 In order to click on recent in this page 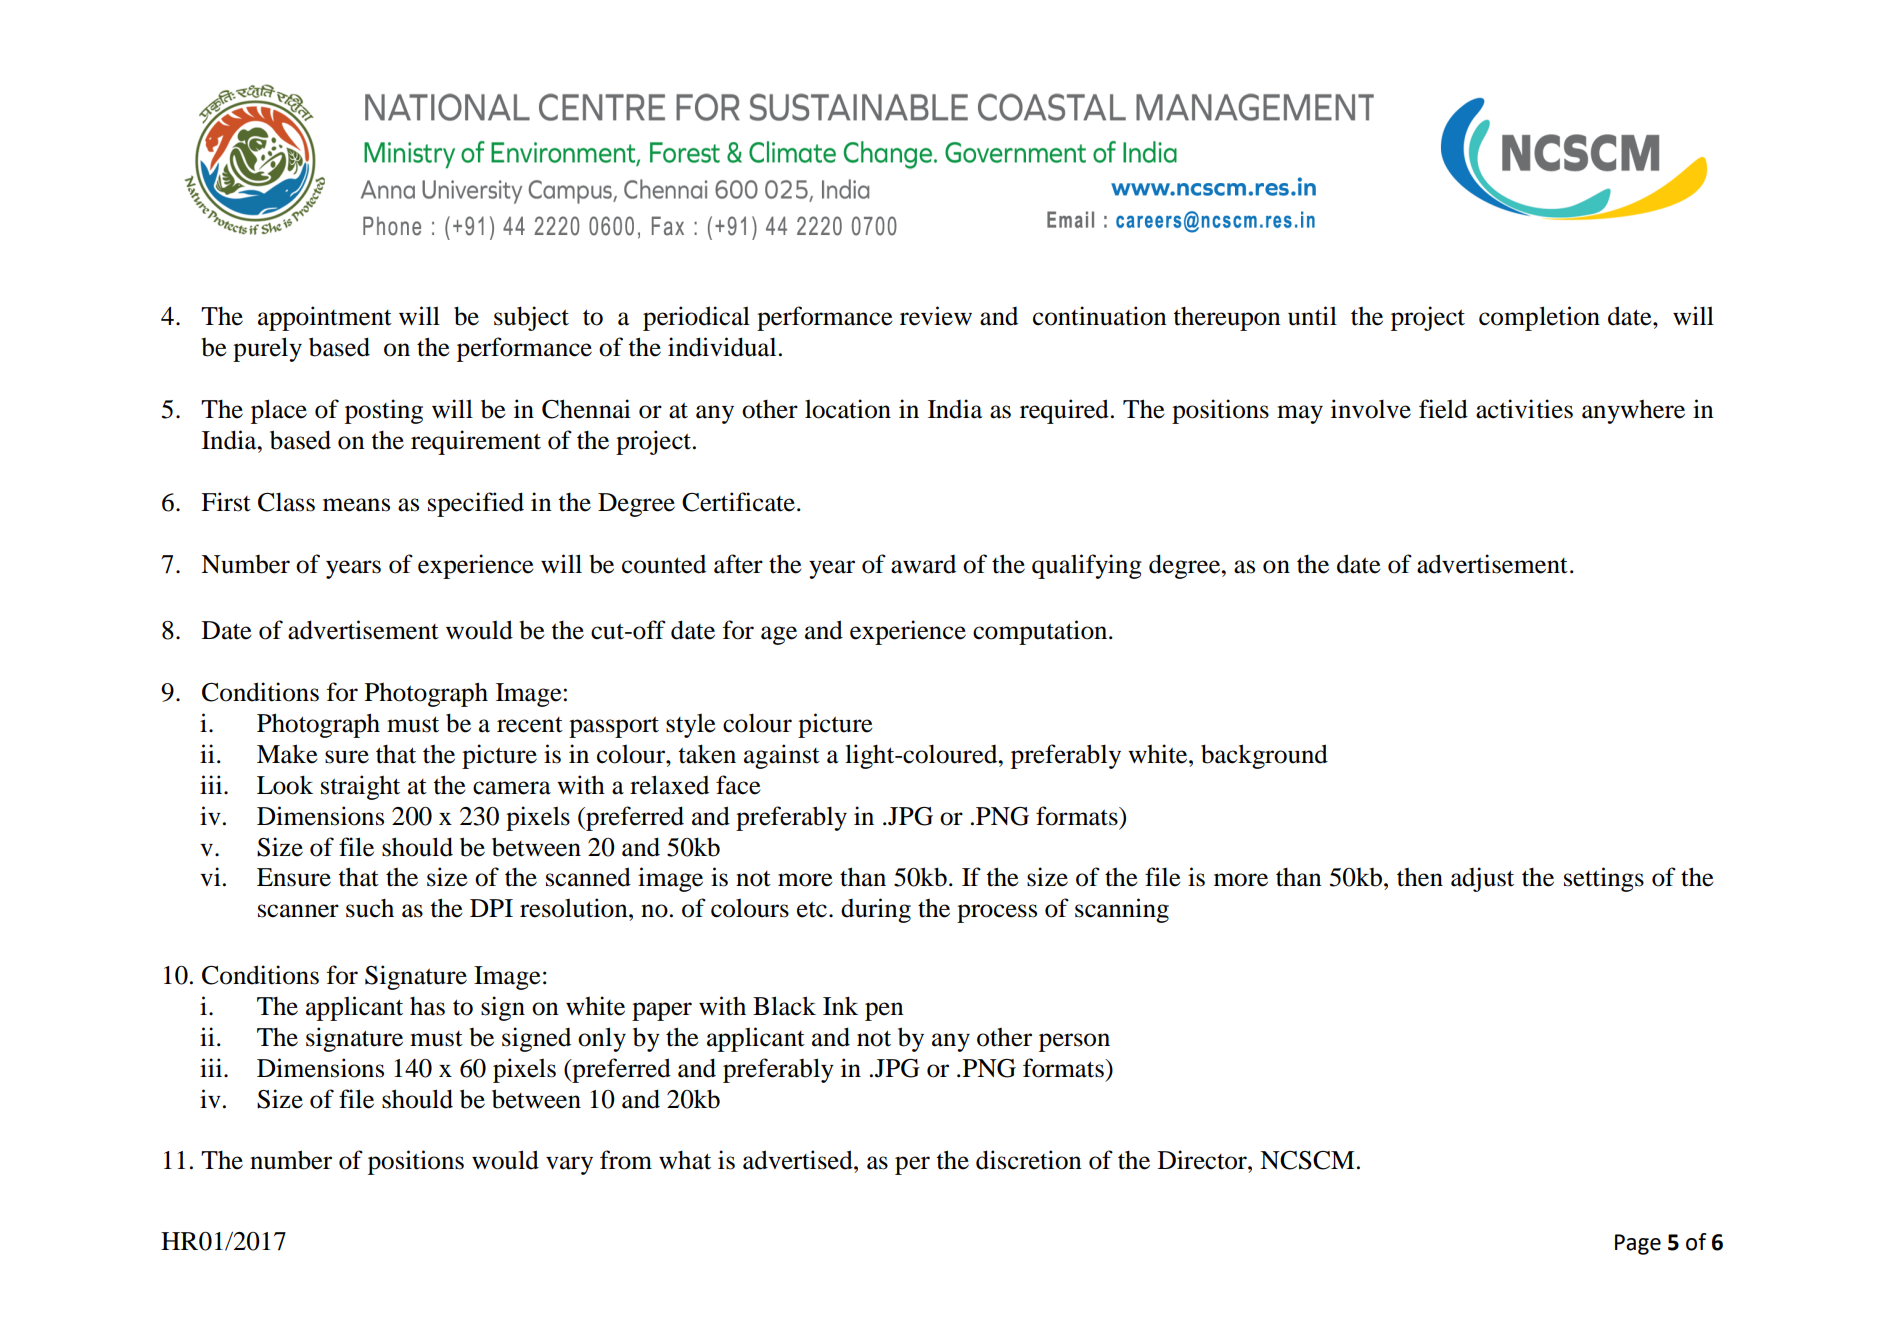, I will do `click(530, 725)`.
